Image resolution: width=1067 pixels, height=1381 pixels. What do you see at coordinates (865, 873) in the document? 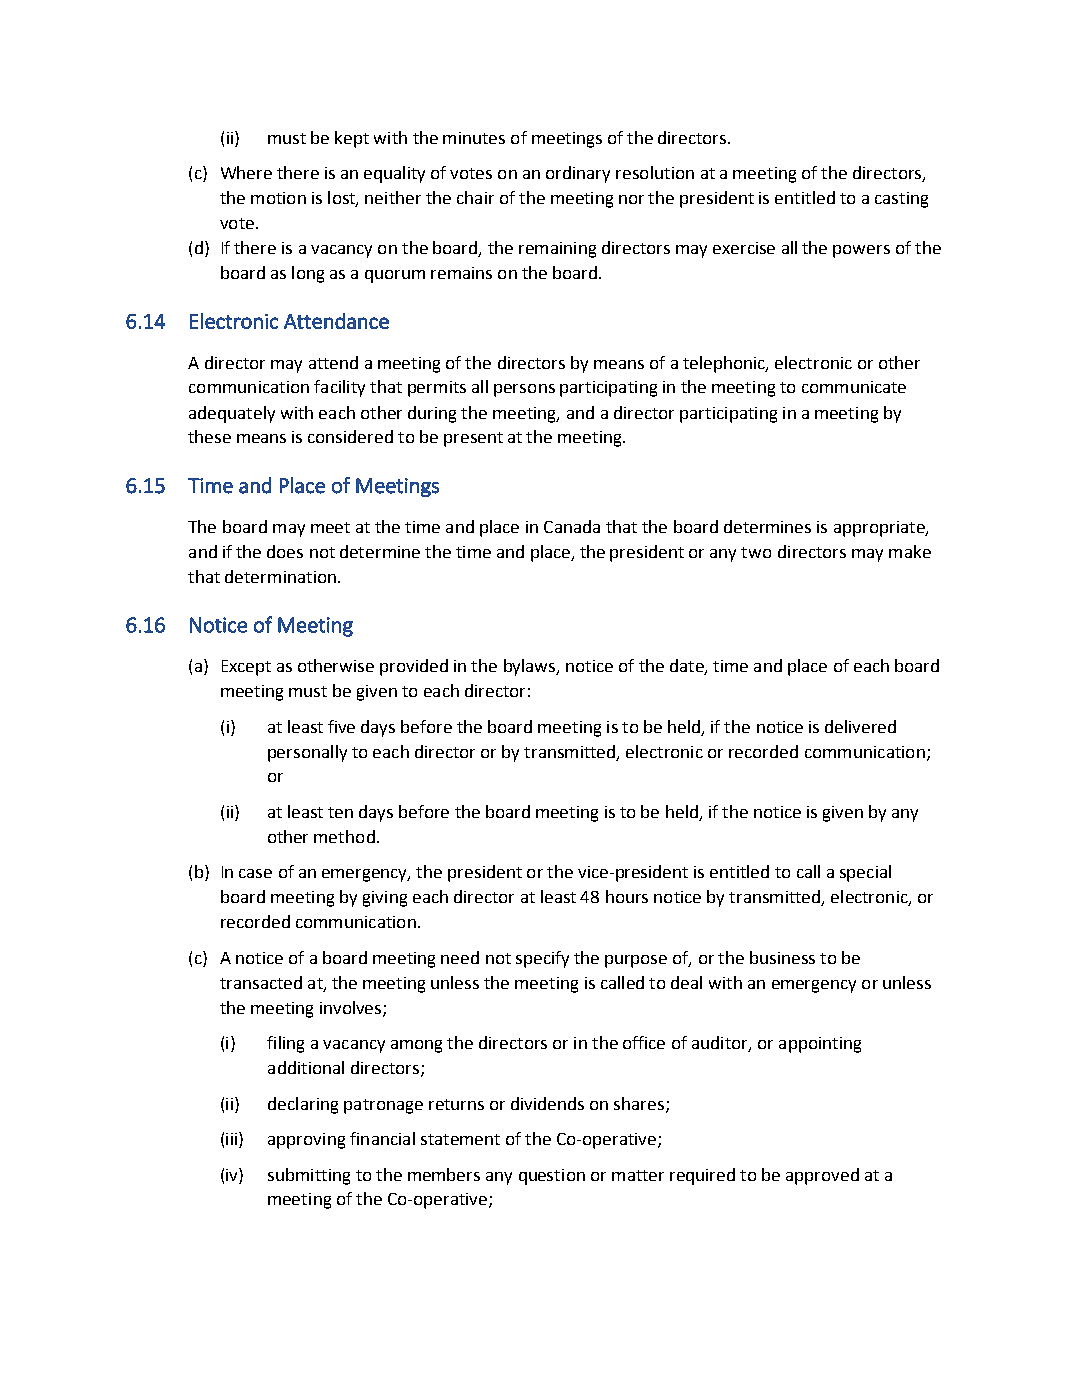
I see `special` at bounding box center [865, 873].
